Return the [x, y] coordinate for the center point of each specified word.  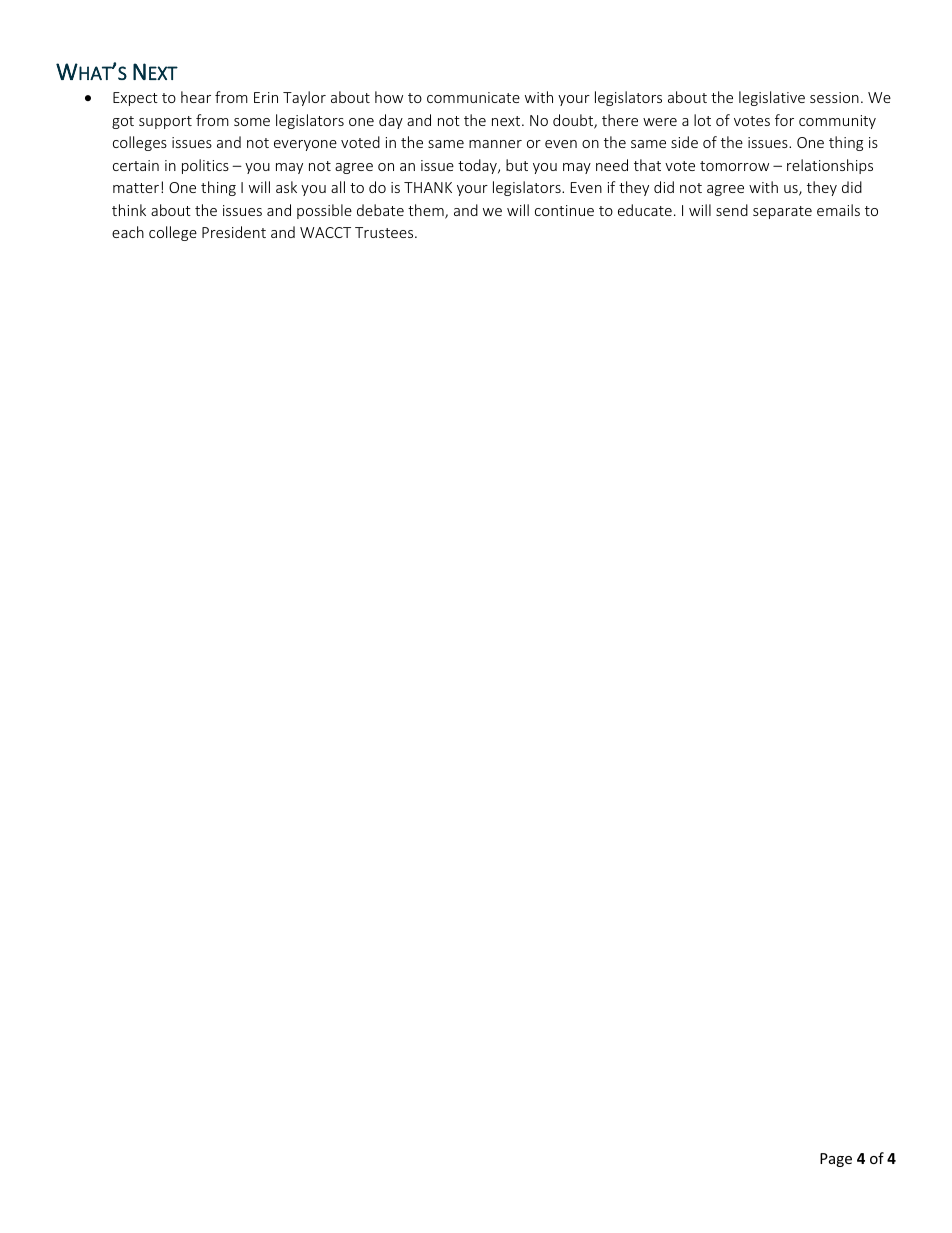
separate [782, 212]
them [427, 211]
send [732, 210]
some [252, 122]
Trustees [385, 232]
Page [836, 1160]
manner [495, 144]
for [784, 120]
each [128, 232]
